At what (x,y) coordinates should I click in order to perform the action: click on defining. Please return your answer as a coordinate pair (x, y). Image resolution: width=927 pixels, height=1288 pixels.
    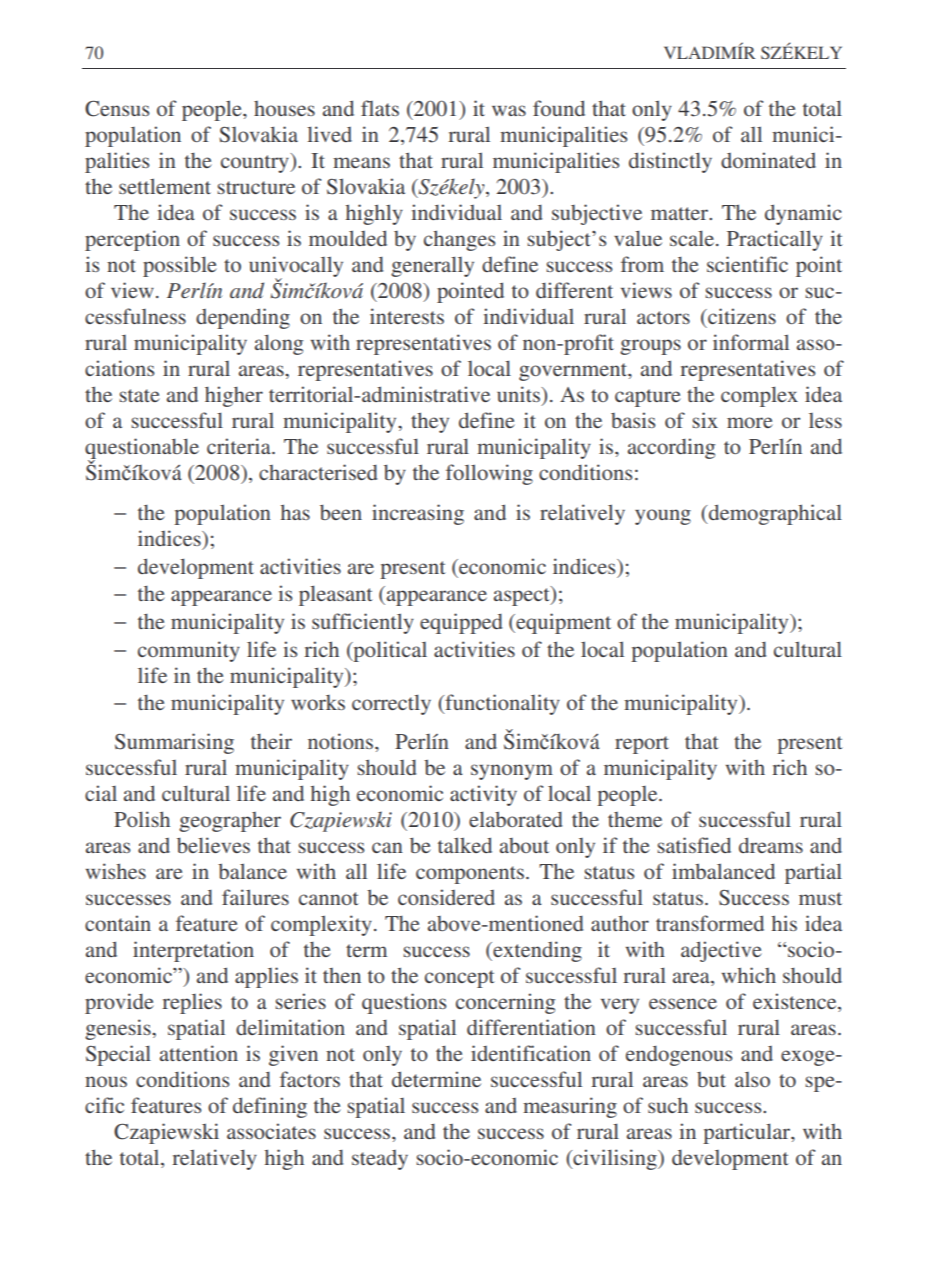
    Looking at the image, I should click on (270, 1107).
